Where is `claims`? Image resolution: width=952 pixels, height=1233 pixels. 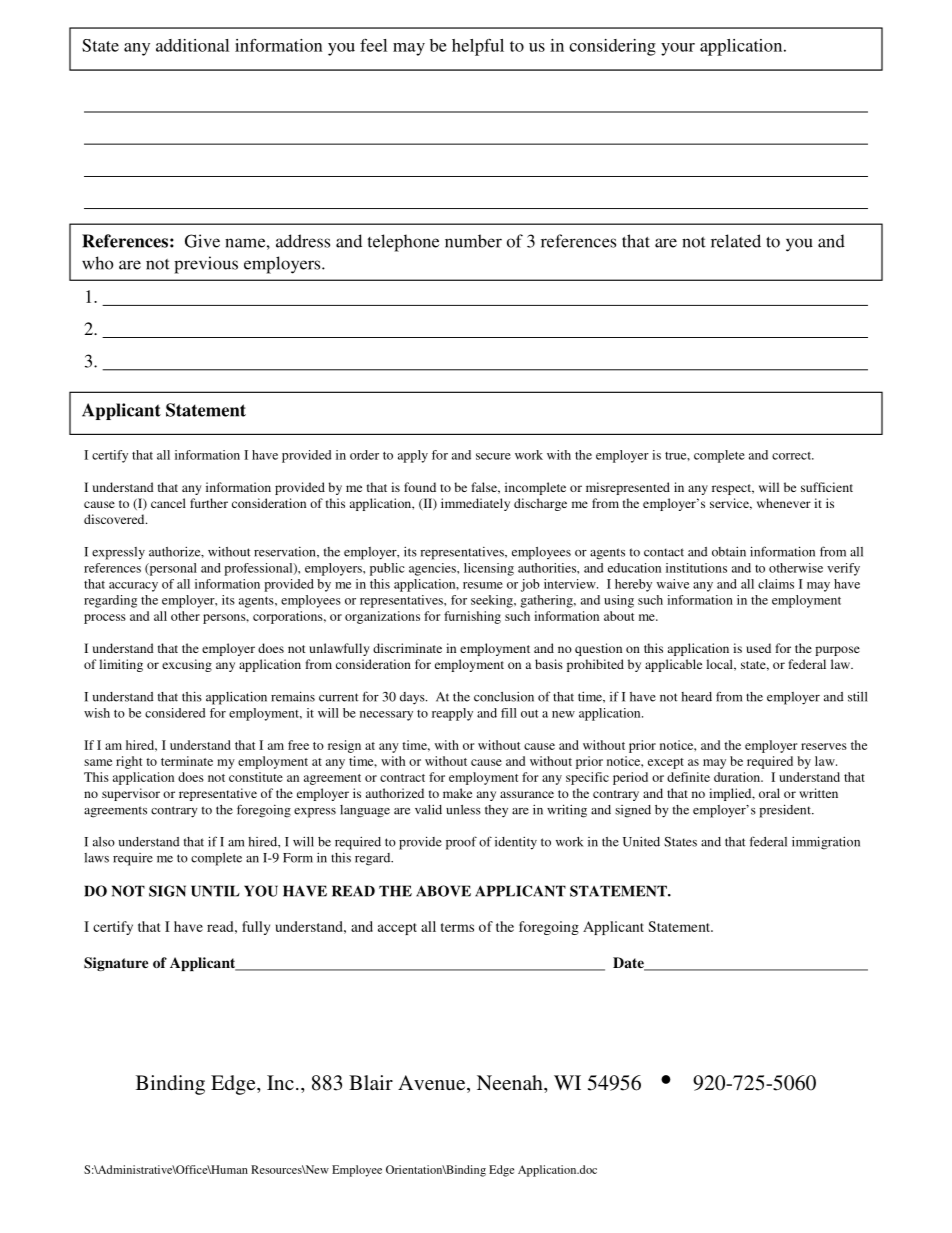
claims is located at coordinates (776, 584).
